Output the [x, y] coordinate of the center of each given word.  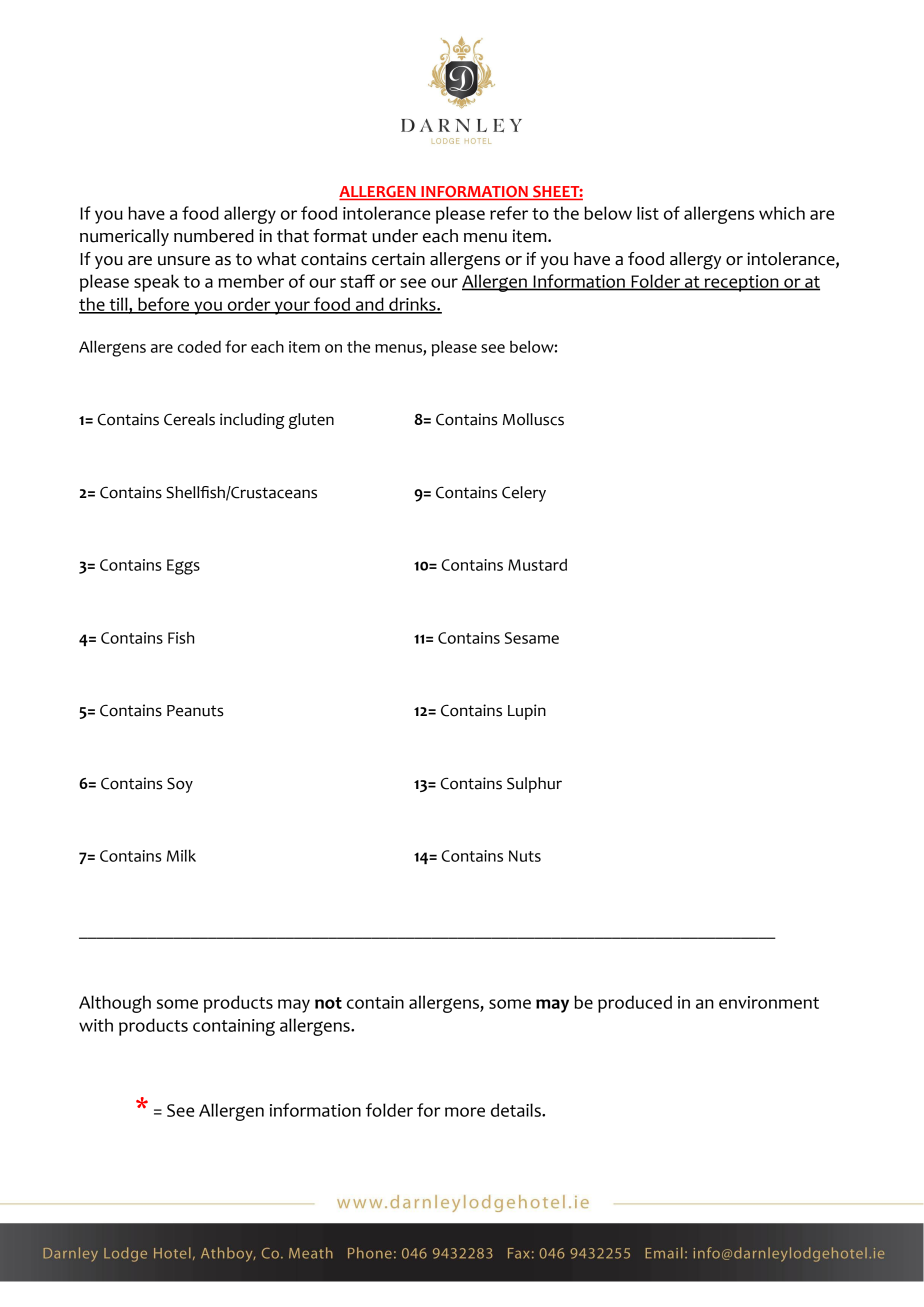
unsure [184, 261]
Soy [180, 785]
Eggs [183, 567]
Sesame [532, 638]
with [96, 1025]
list [648, 213]
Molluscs [533, 419]
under [395, 236]
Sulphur [534, 785]
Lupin [527, 712]
